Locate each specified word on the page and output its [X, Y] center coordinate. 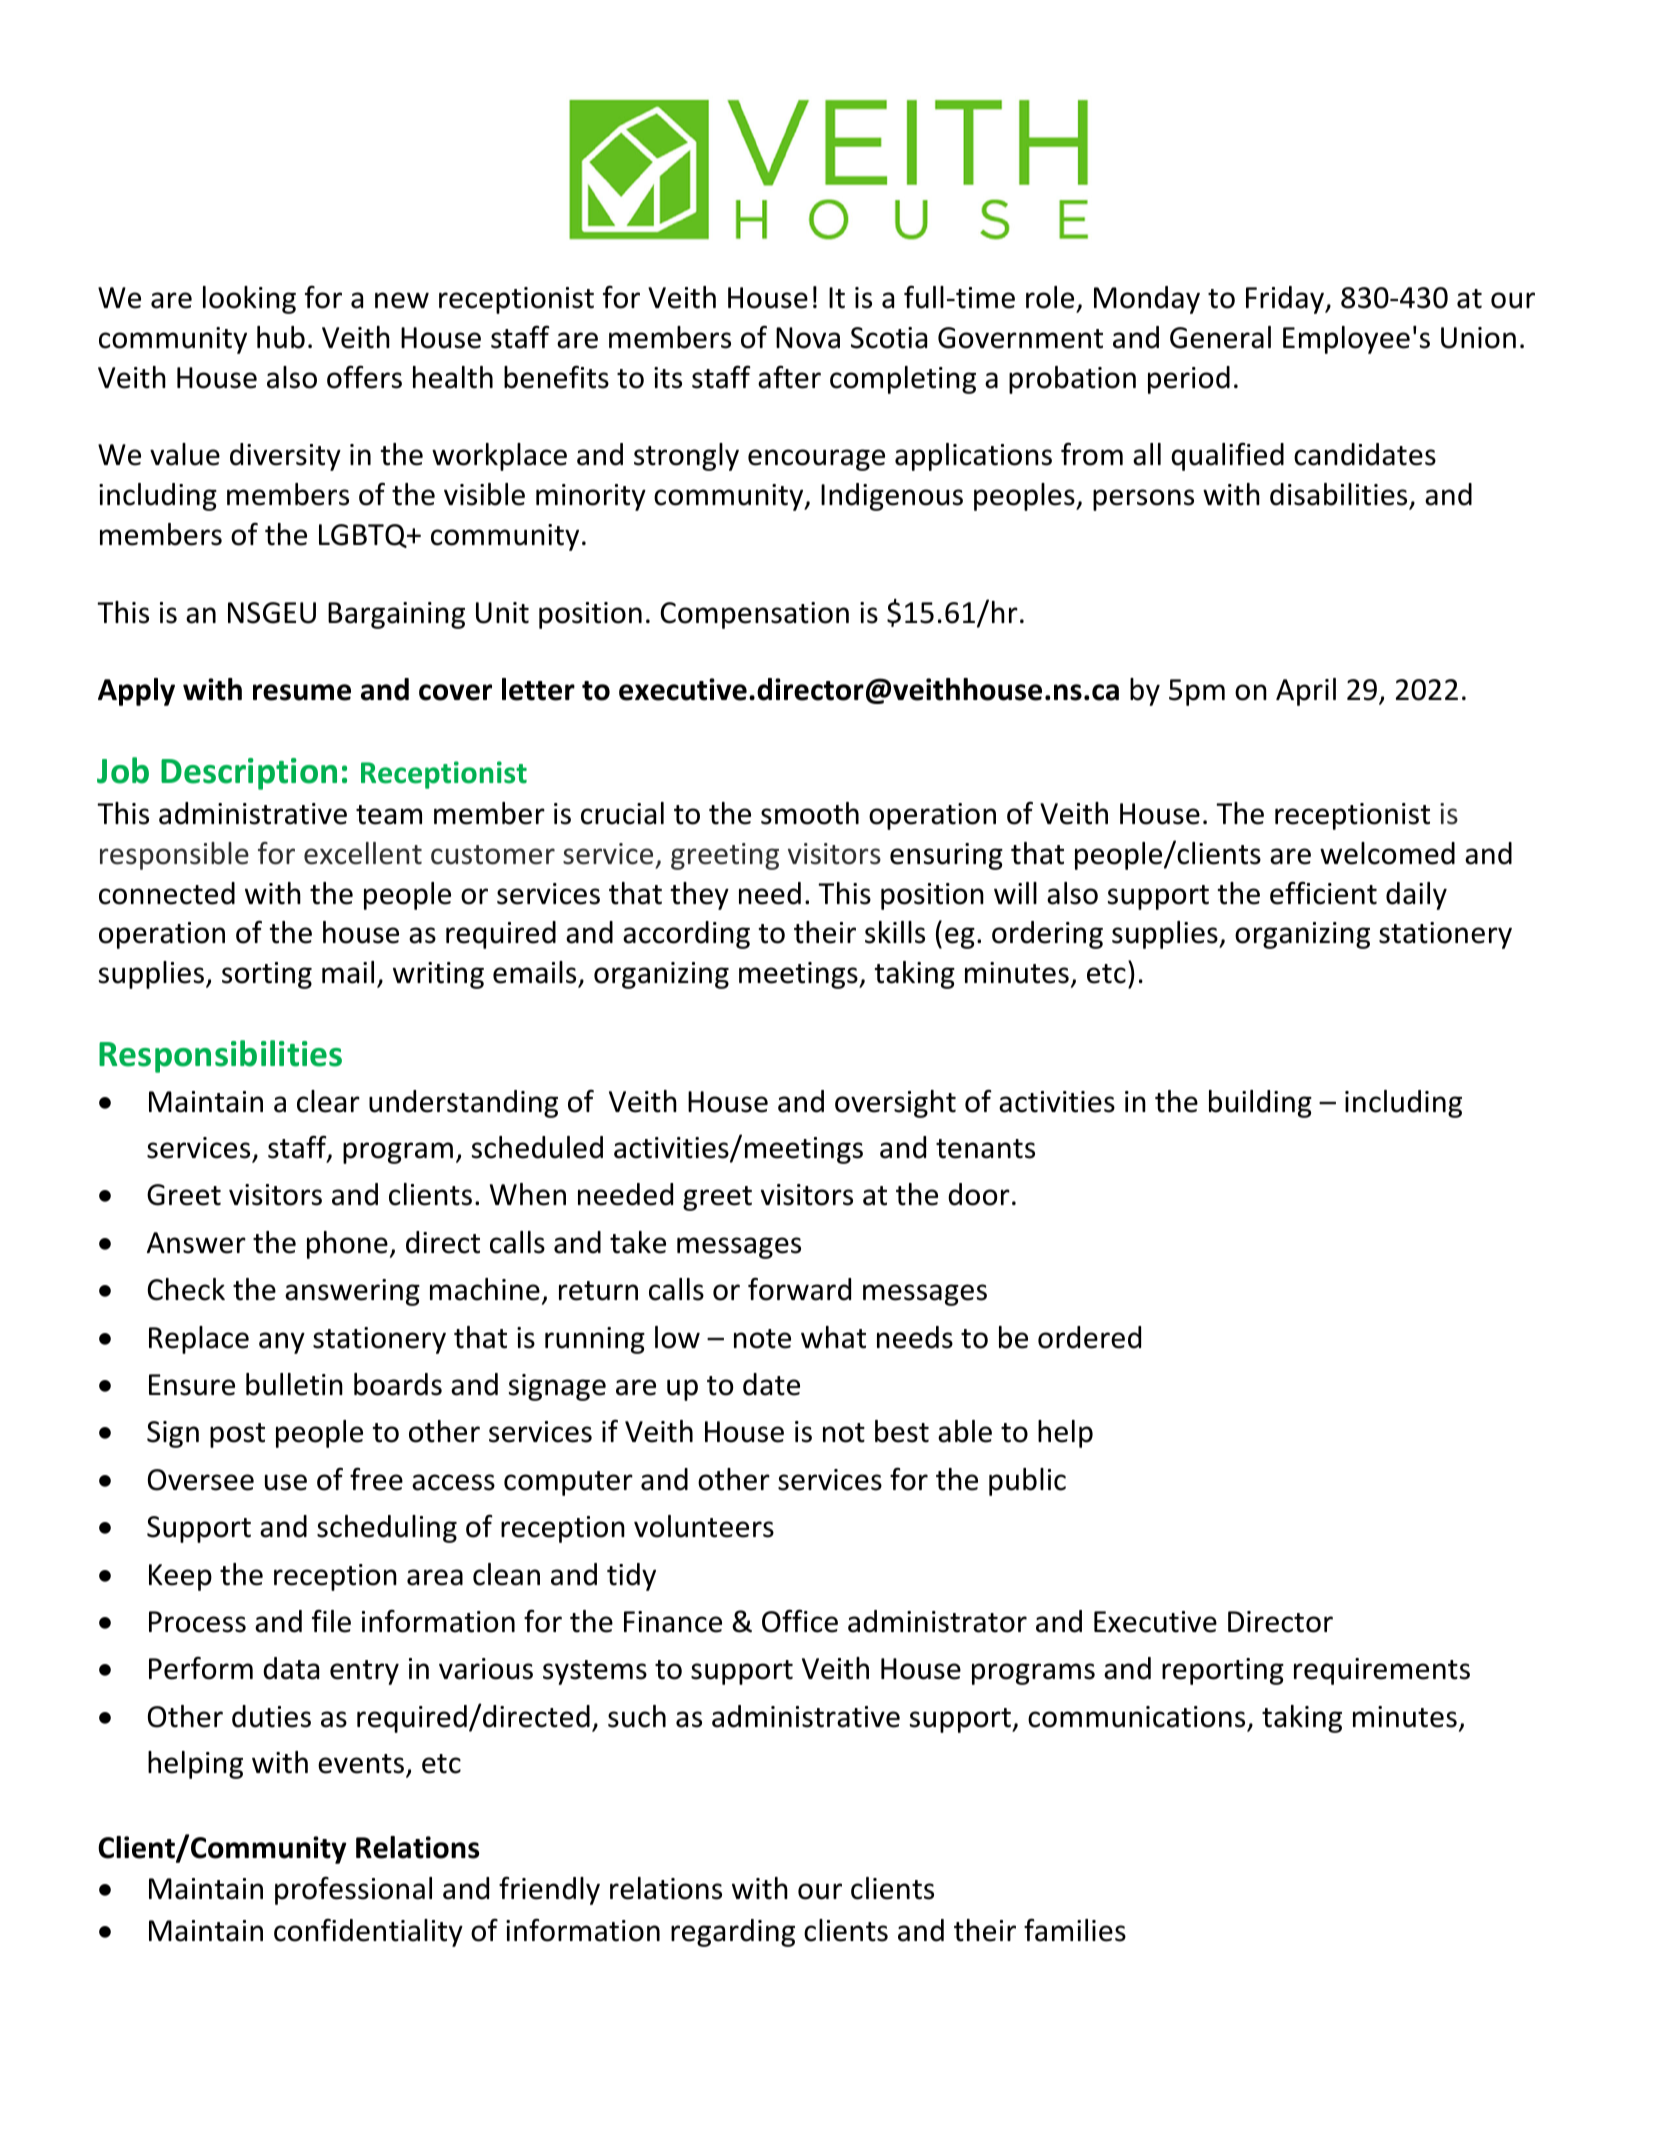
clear [328, 1101]
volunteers [704, 1526]
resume [302, 692]
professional [353, 1890]
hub [281, 337]
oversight [895, 1104]
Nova [808, 338]
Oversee [201, 1480]
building [1260, 1104]
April [1306, 692]
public [1027, 1482]
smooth [810, 813]
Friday [1286, 300]
